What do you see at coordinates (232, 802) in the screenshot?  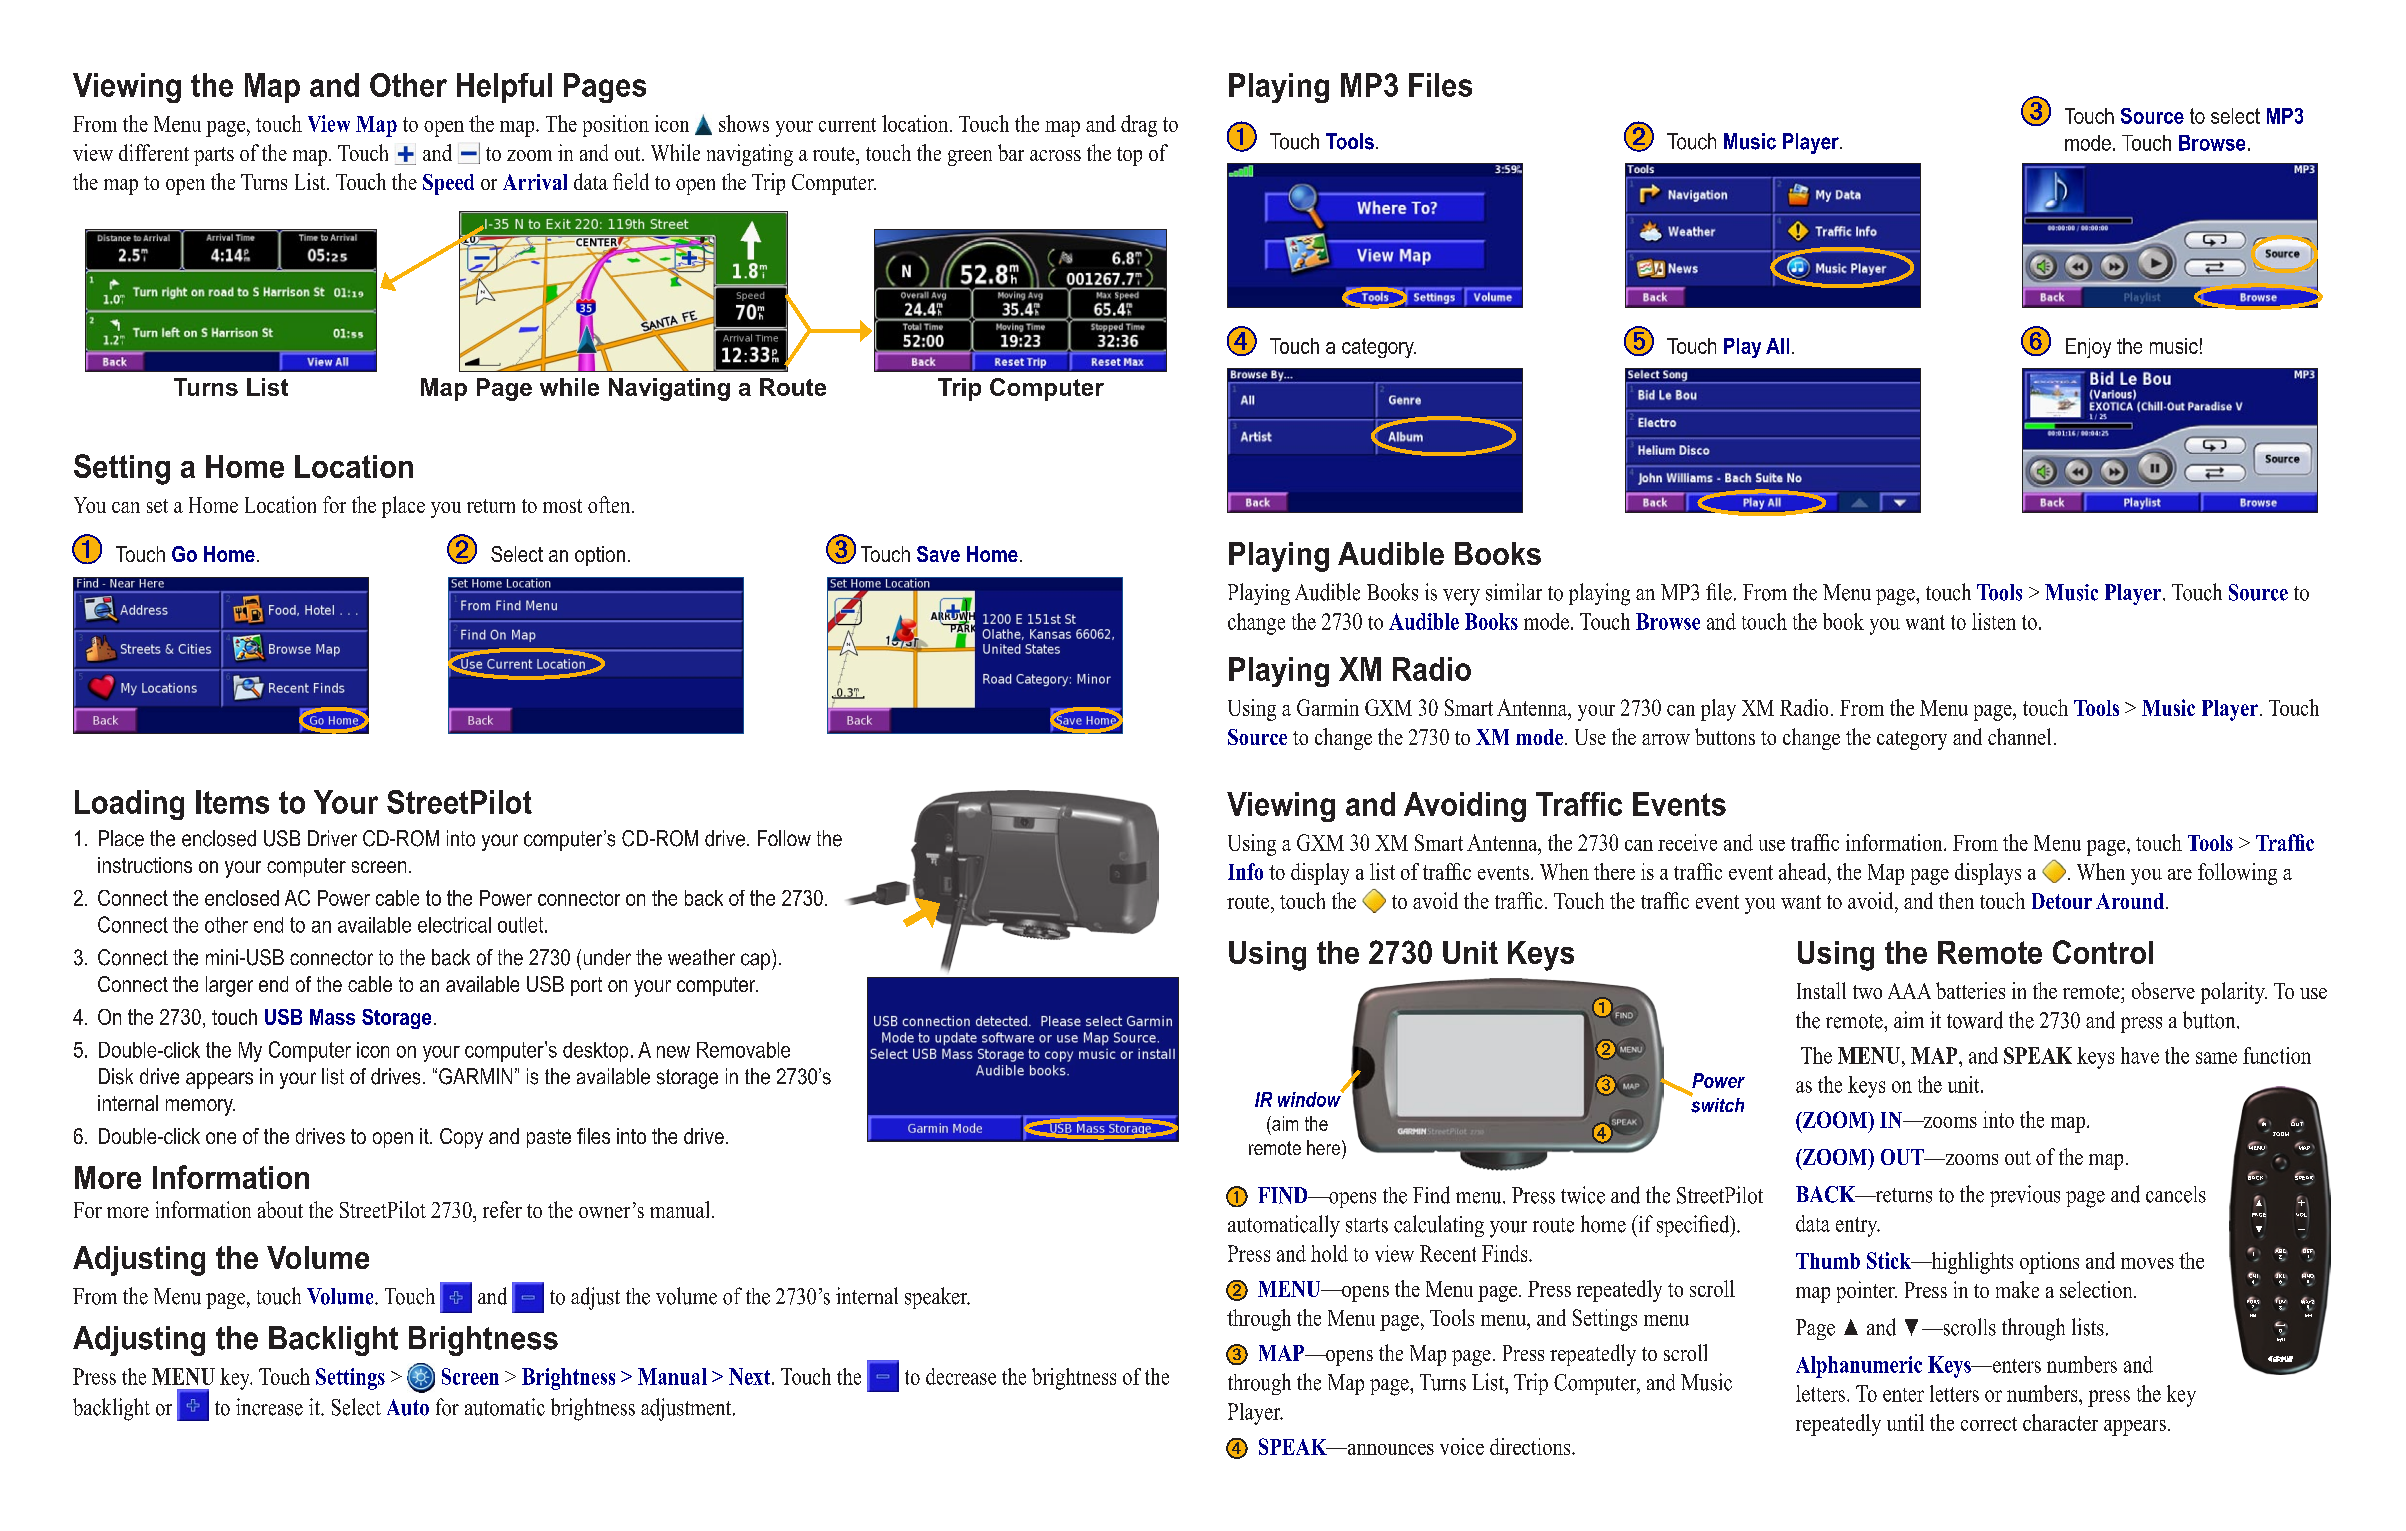 I see `Items` at bounding box center [232, 802].
